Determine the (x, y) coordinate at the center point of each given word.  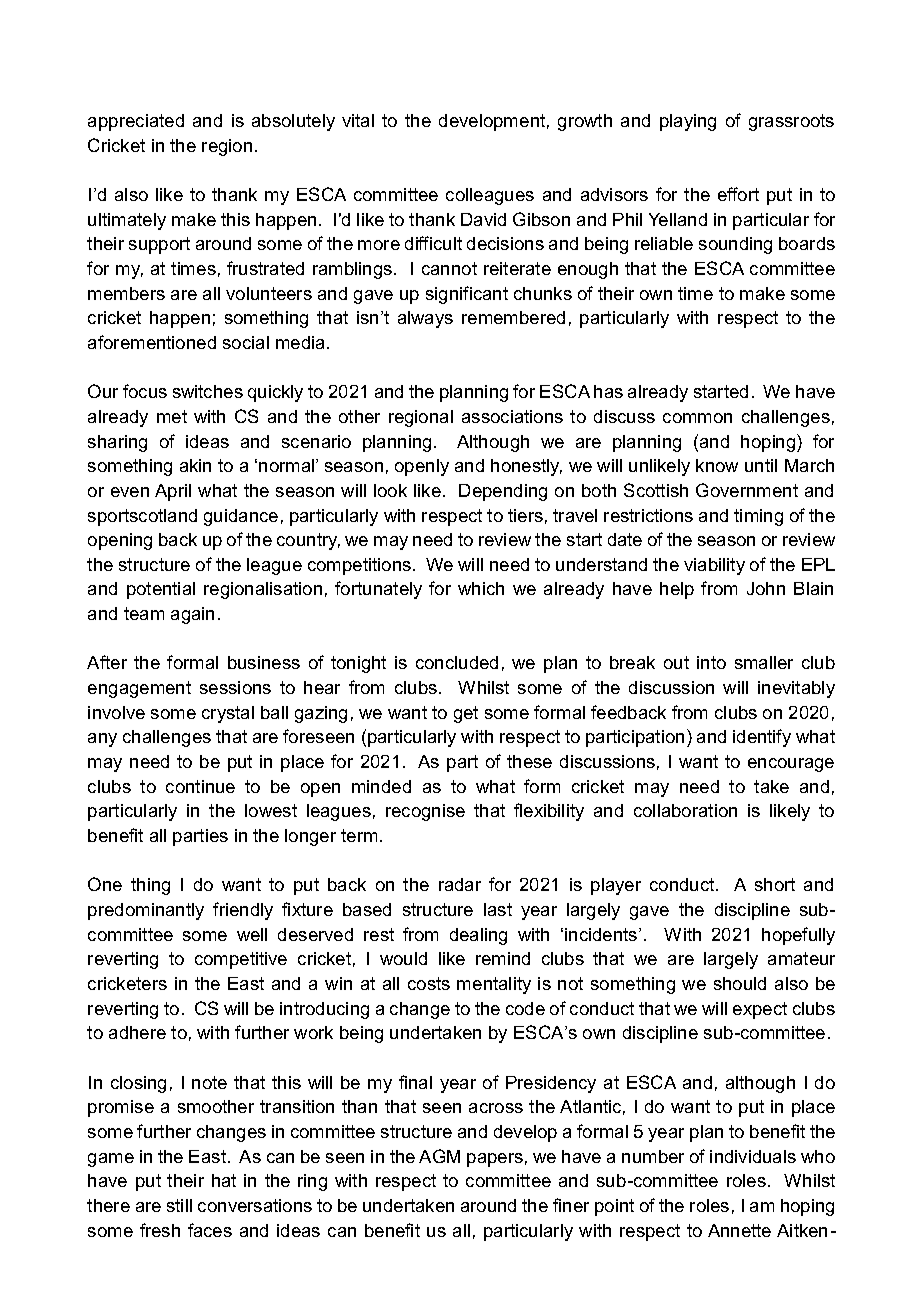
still (179, 1205)
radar (460, 884)
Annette (739, 1230)
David (483, 219)
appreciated (136, 122)
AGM (439, 1156)
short (775, 884)
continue (200, 786)
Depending (503, 492)
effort (738, 194)
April (173, 492)
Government (747, 490)
